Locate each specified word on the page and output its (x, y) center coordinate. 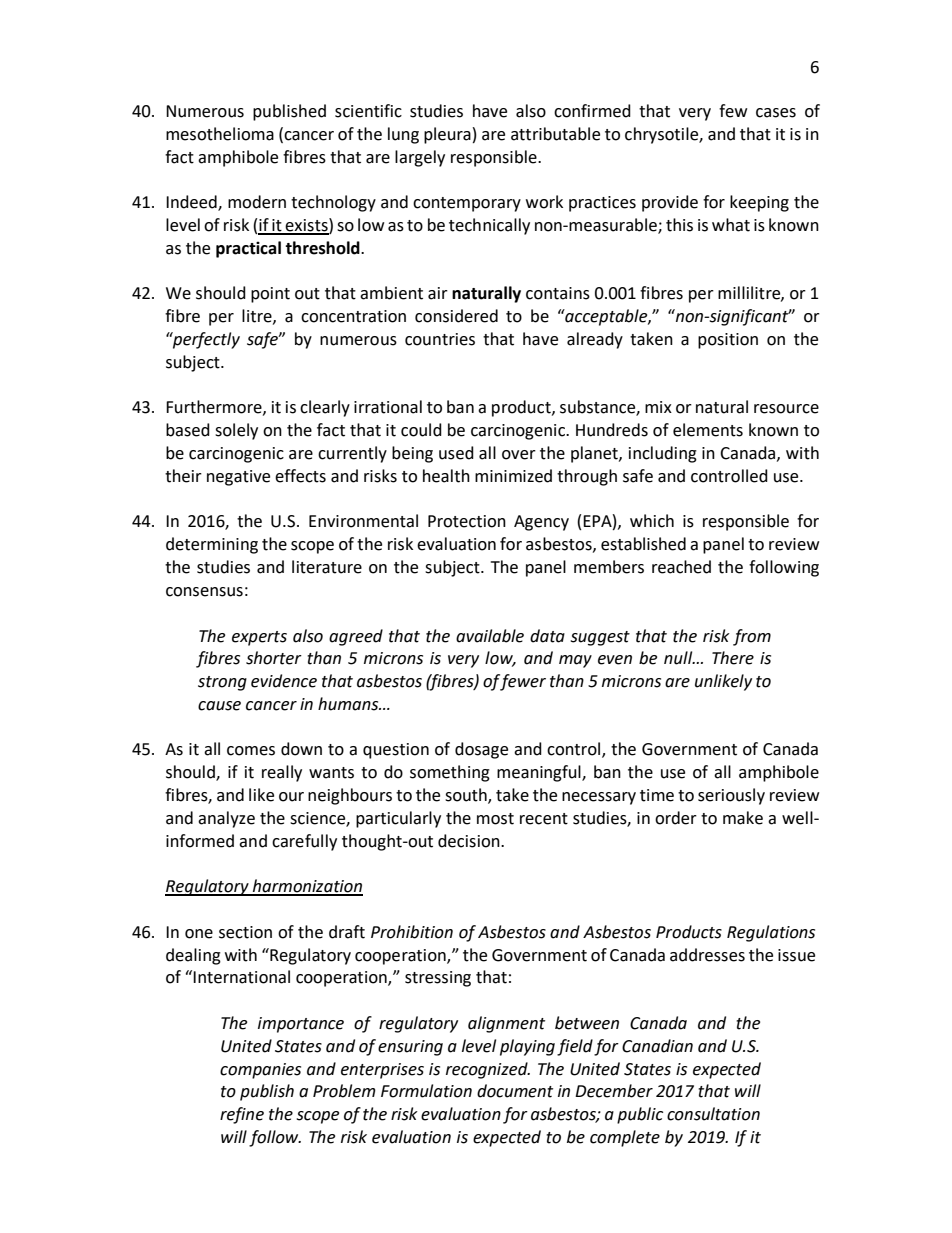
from (752, 637)
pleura (447, 135)
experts (259, 638)
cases (776, 113)
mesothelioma (220, 134)
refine (242, 1115)
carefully (304, 842)
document (515, 1091)
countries (440, 339)
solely (236, 431)
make (743, 818)
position (728, 341)
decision (470, 841)
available (490, 636)
